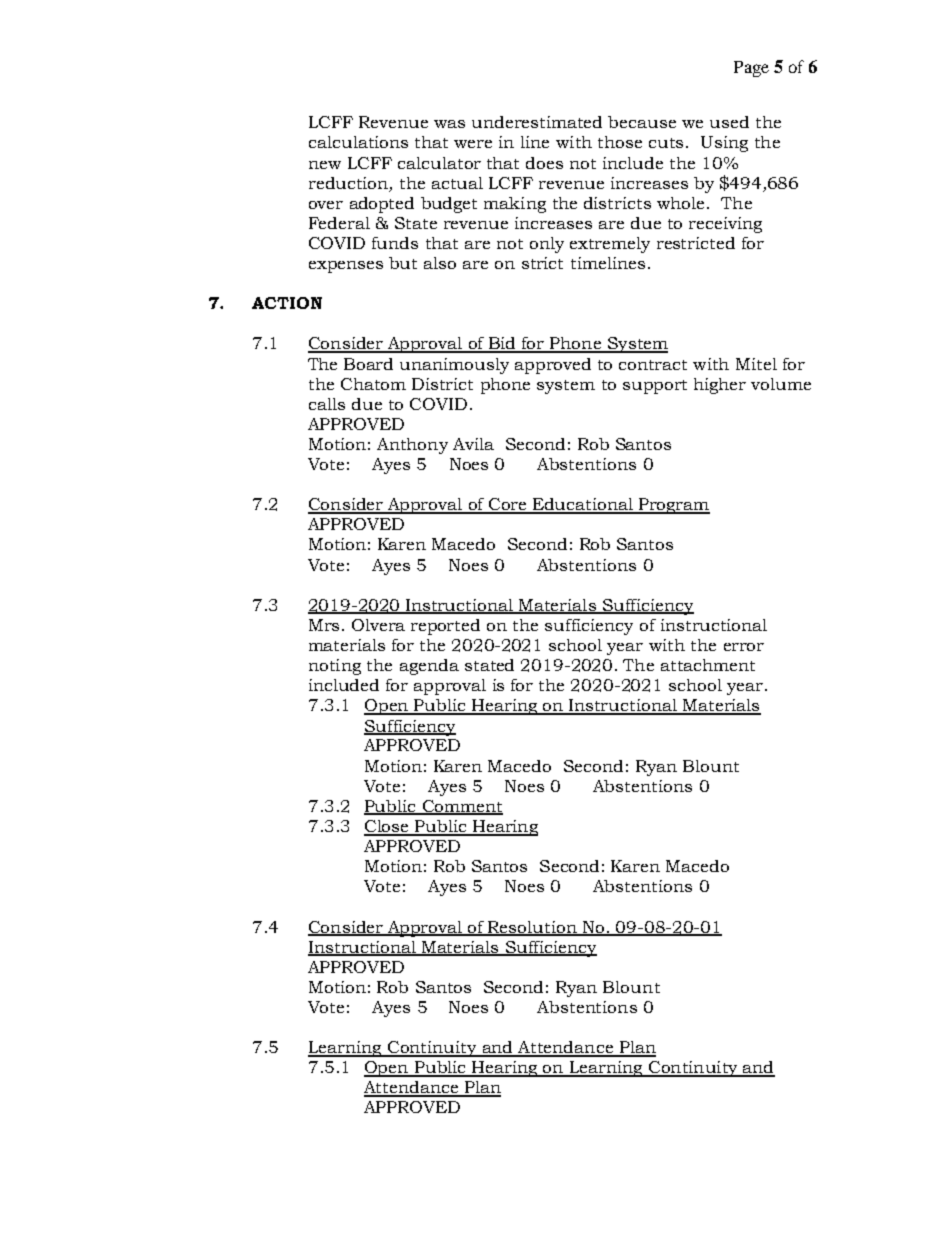 The height and width of the image is (1233, 952). Describe the element at coordinates (537, 122) in the image. I see `underestimated` at that location.
